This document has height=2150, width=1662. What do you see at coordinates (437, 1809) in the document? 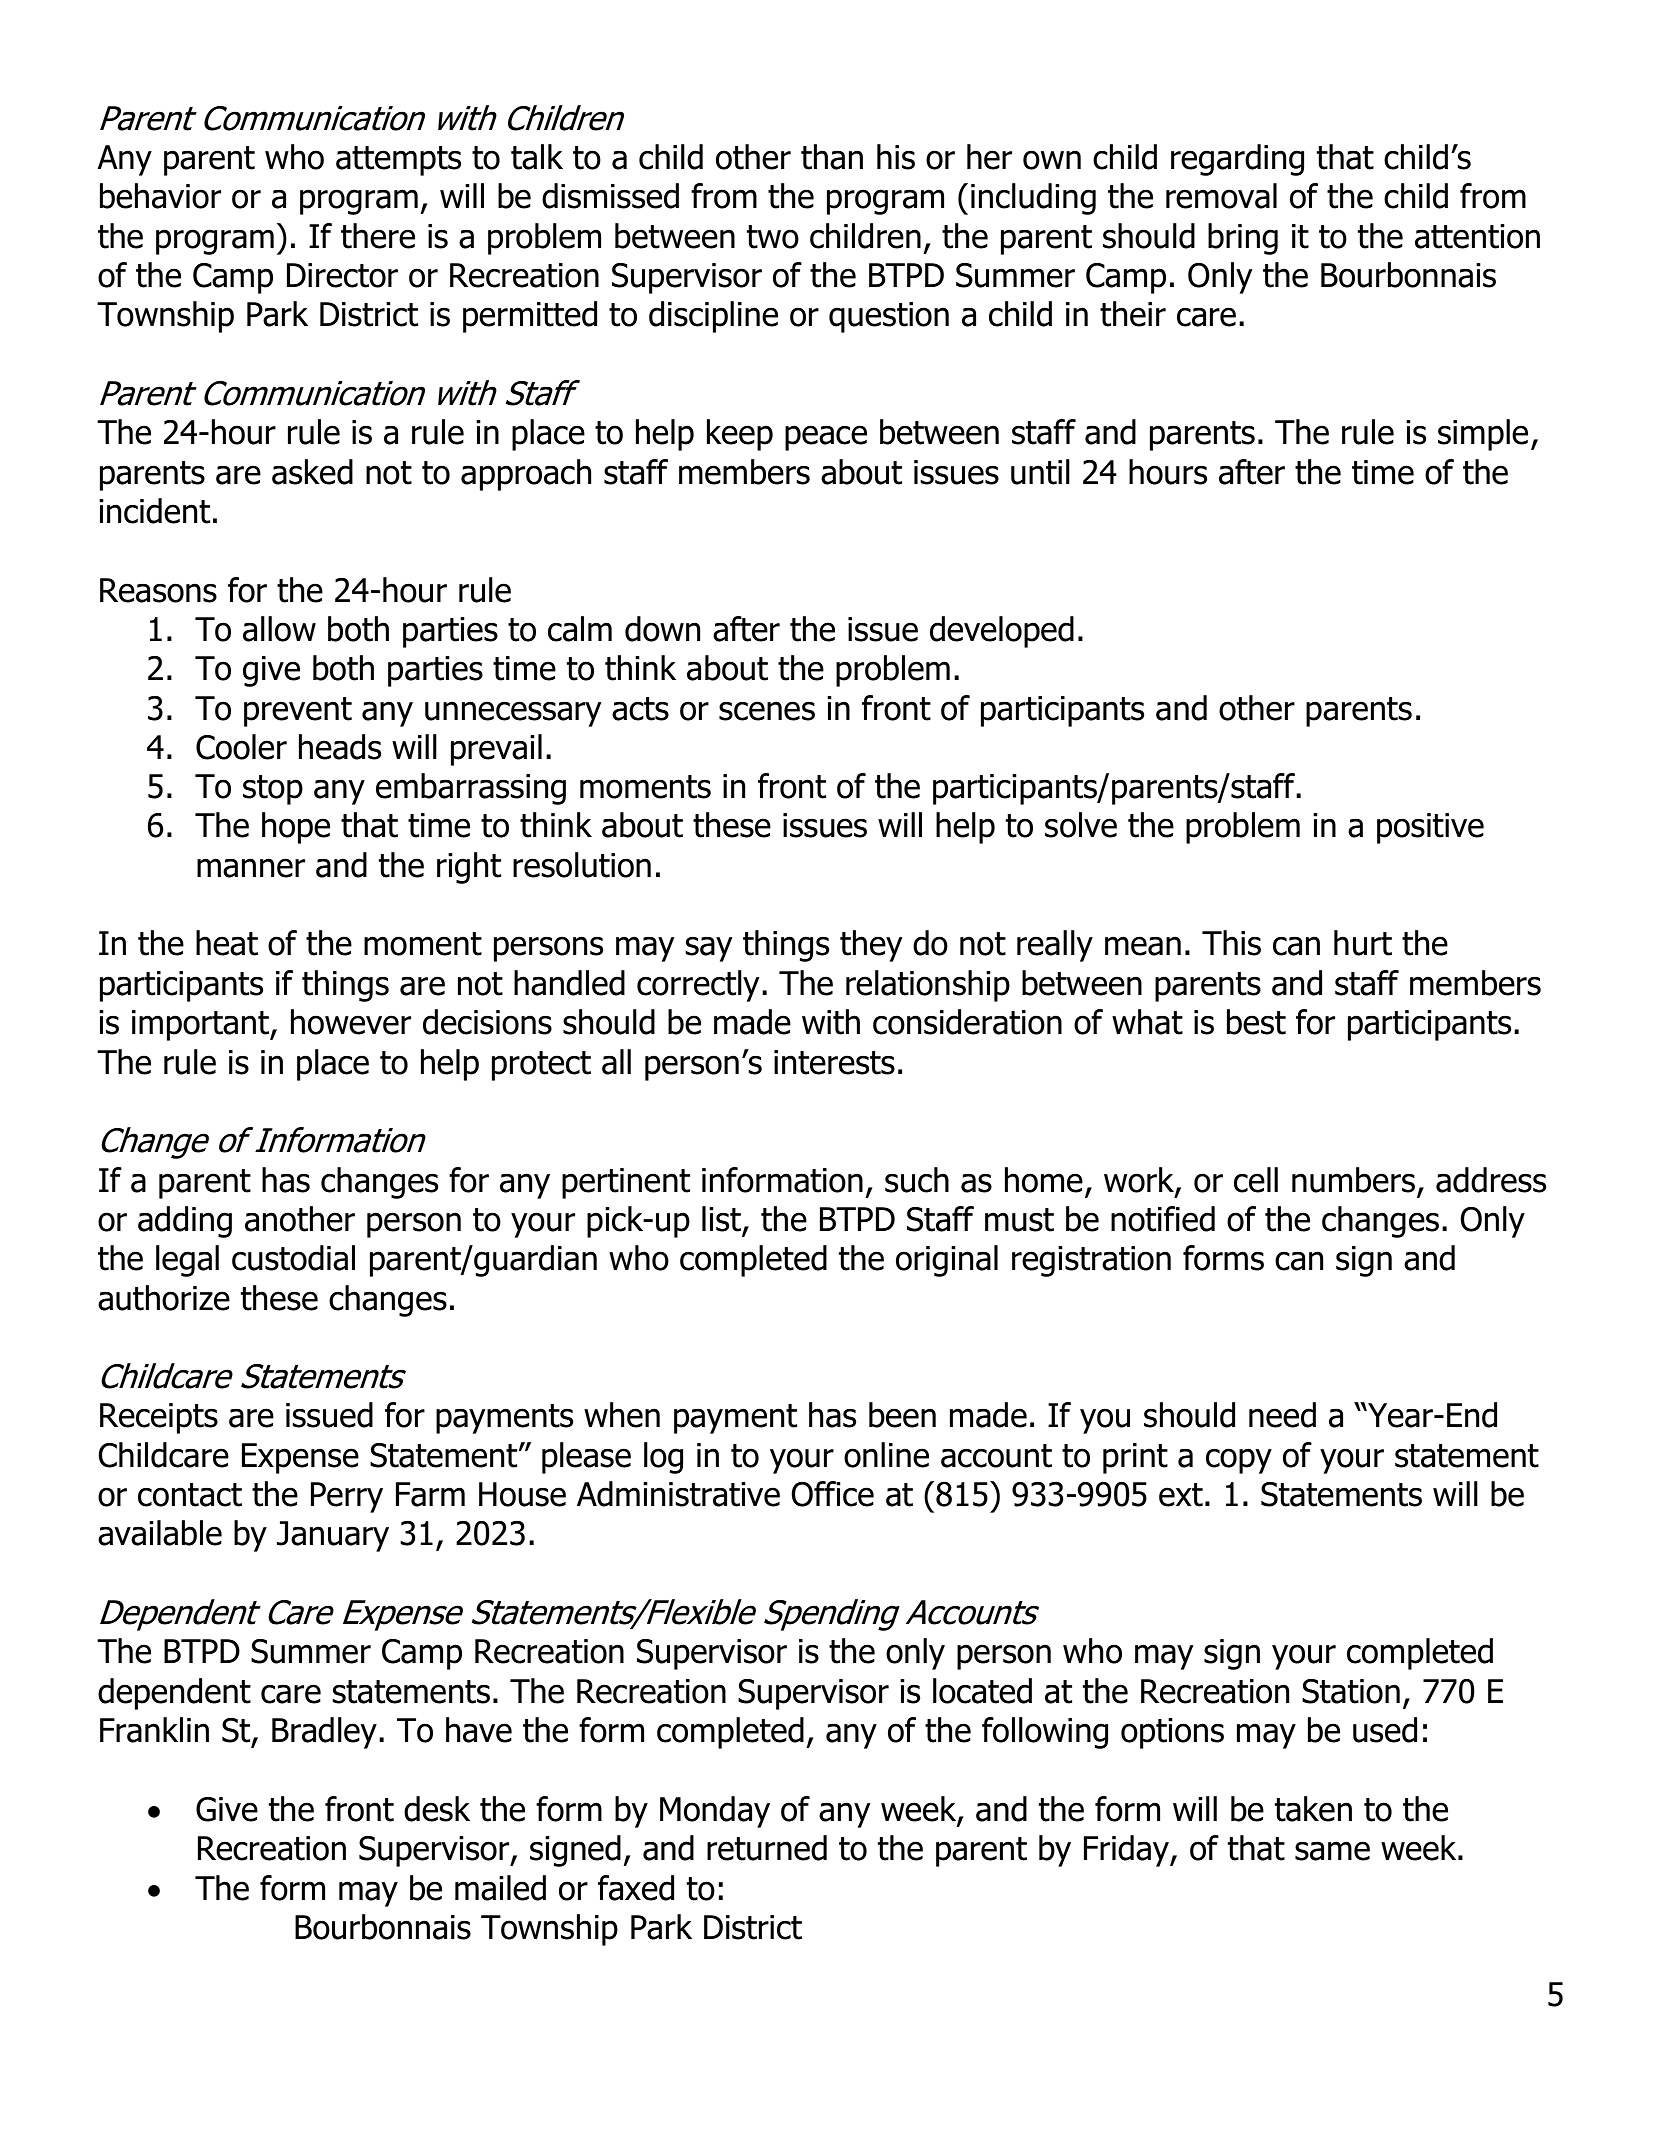
I see `desk` at bounding box center [437, 1809].
